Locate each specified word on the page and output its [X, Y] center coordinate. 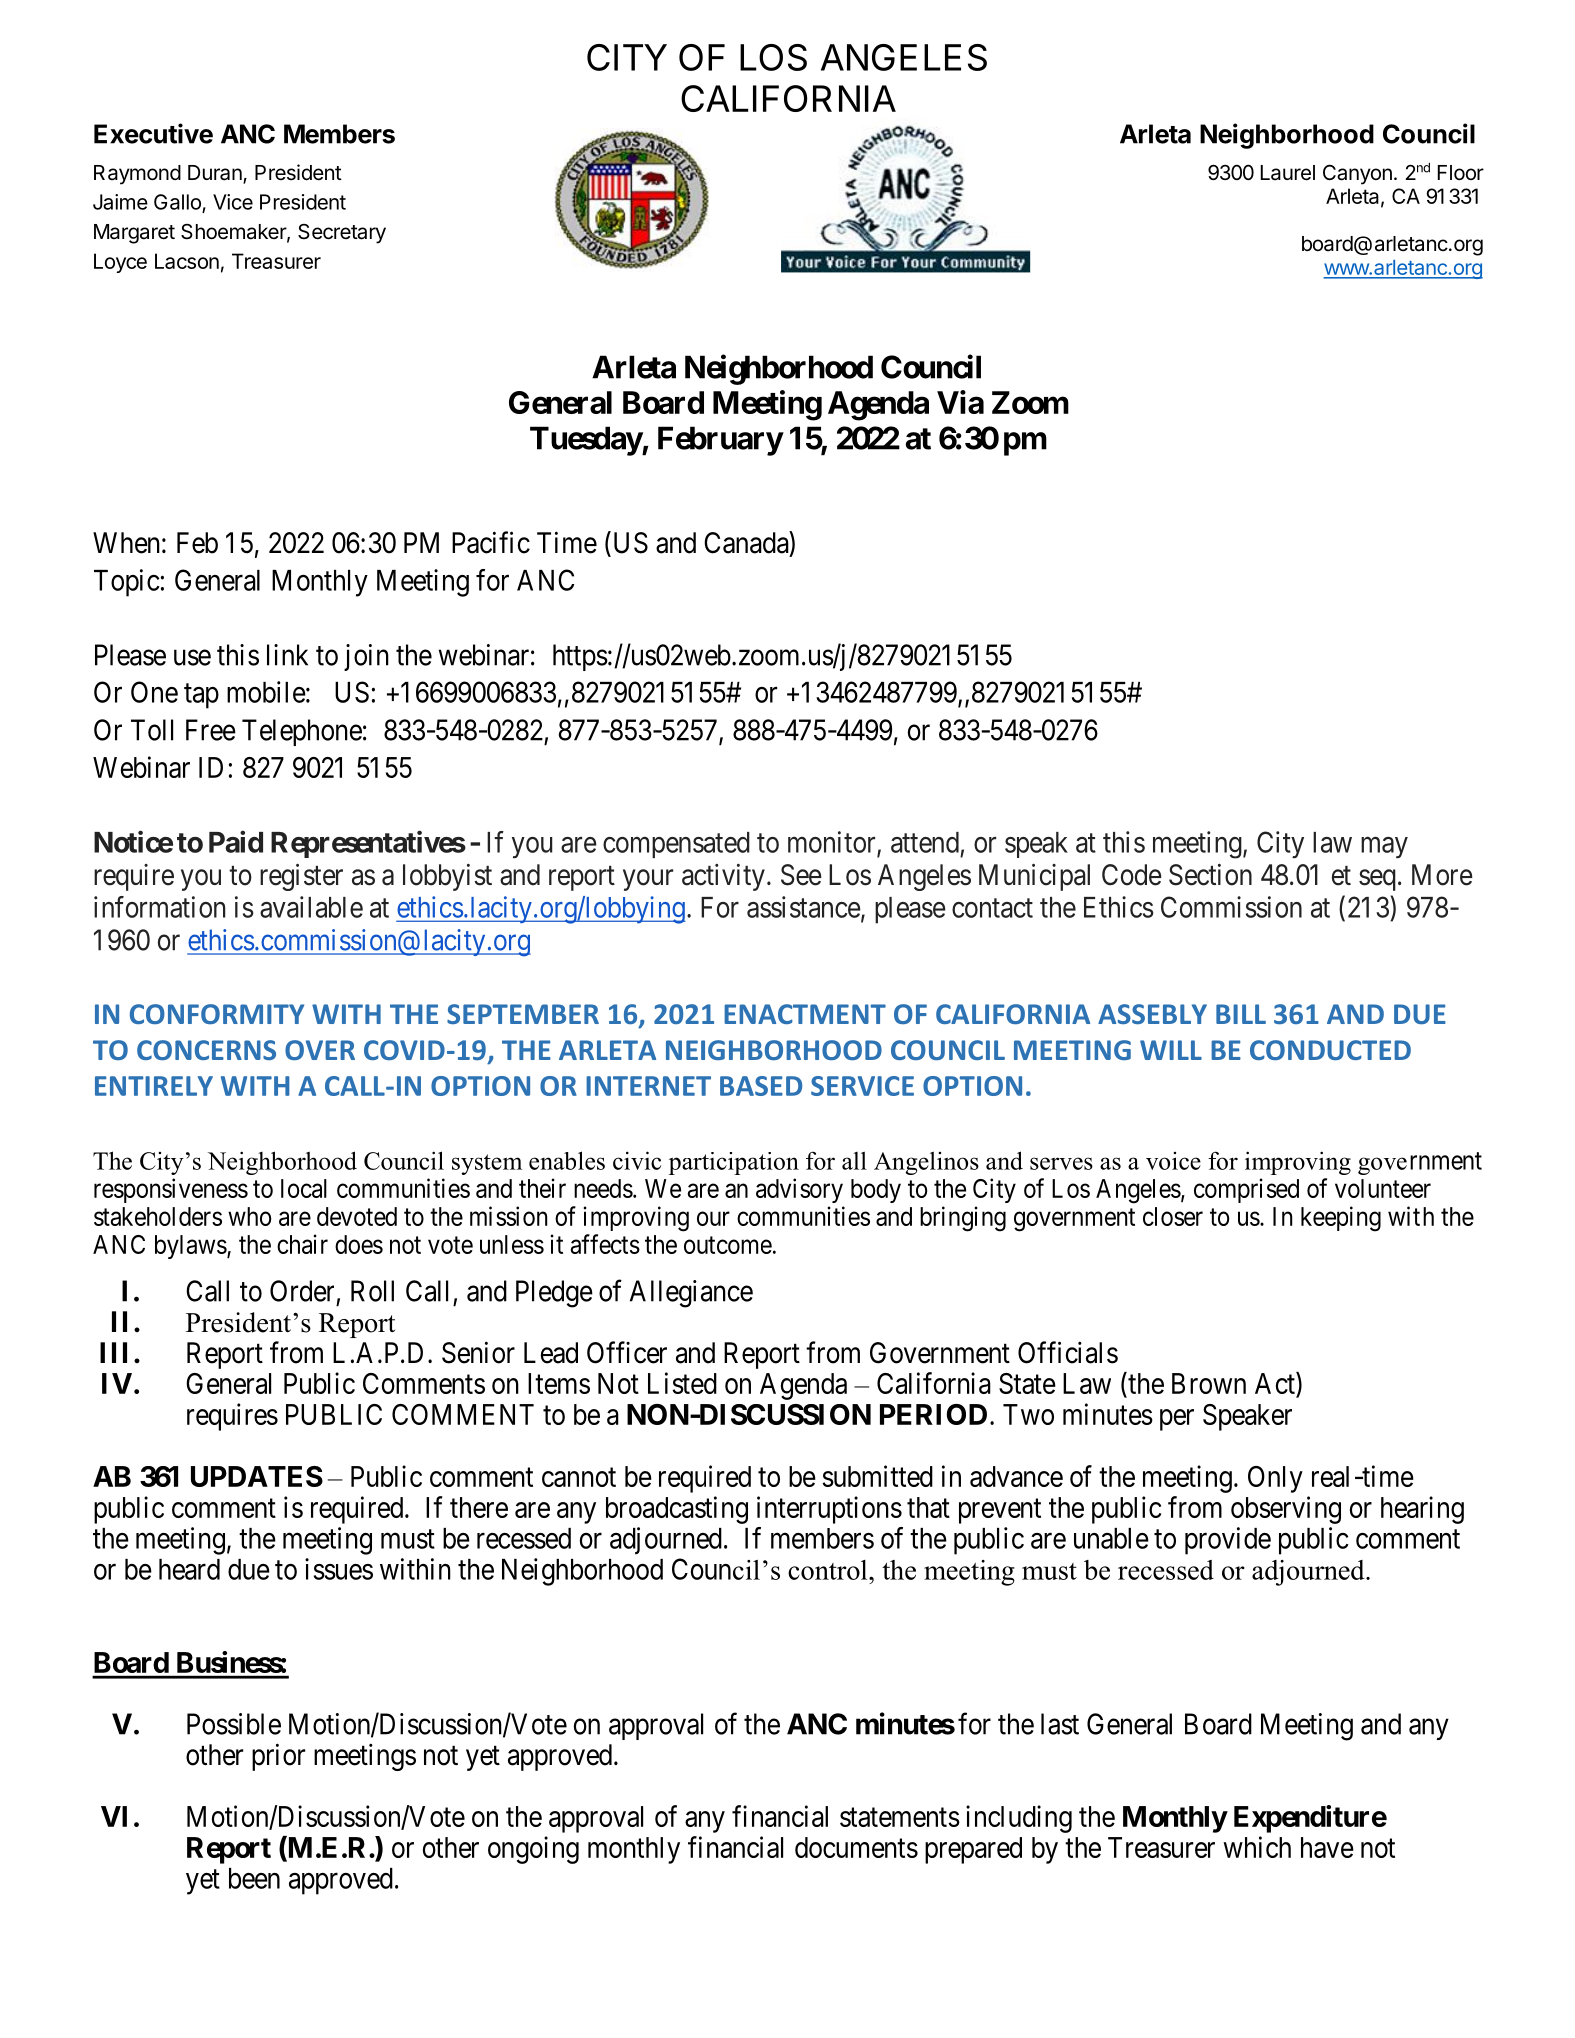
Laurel [1288, 173]
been [254, 1878]
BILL [1241, 1014]
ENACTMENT [805, 1014]
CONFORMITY [217, 1014]
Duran [216, 174]
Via [960, 402]
